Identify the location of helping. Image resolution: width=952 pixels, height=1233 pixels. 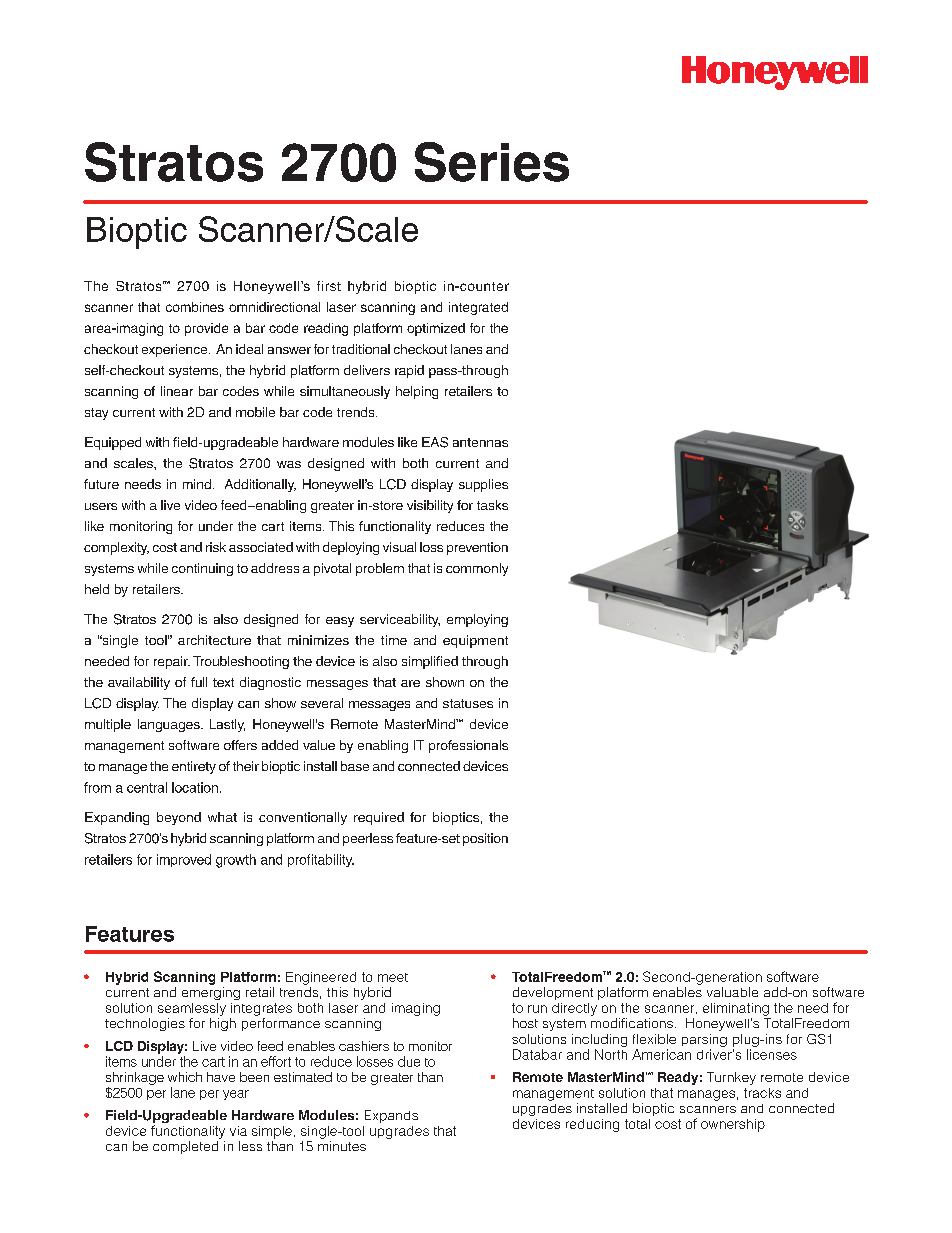
(417, 392).
